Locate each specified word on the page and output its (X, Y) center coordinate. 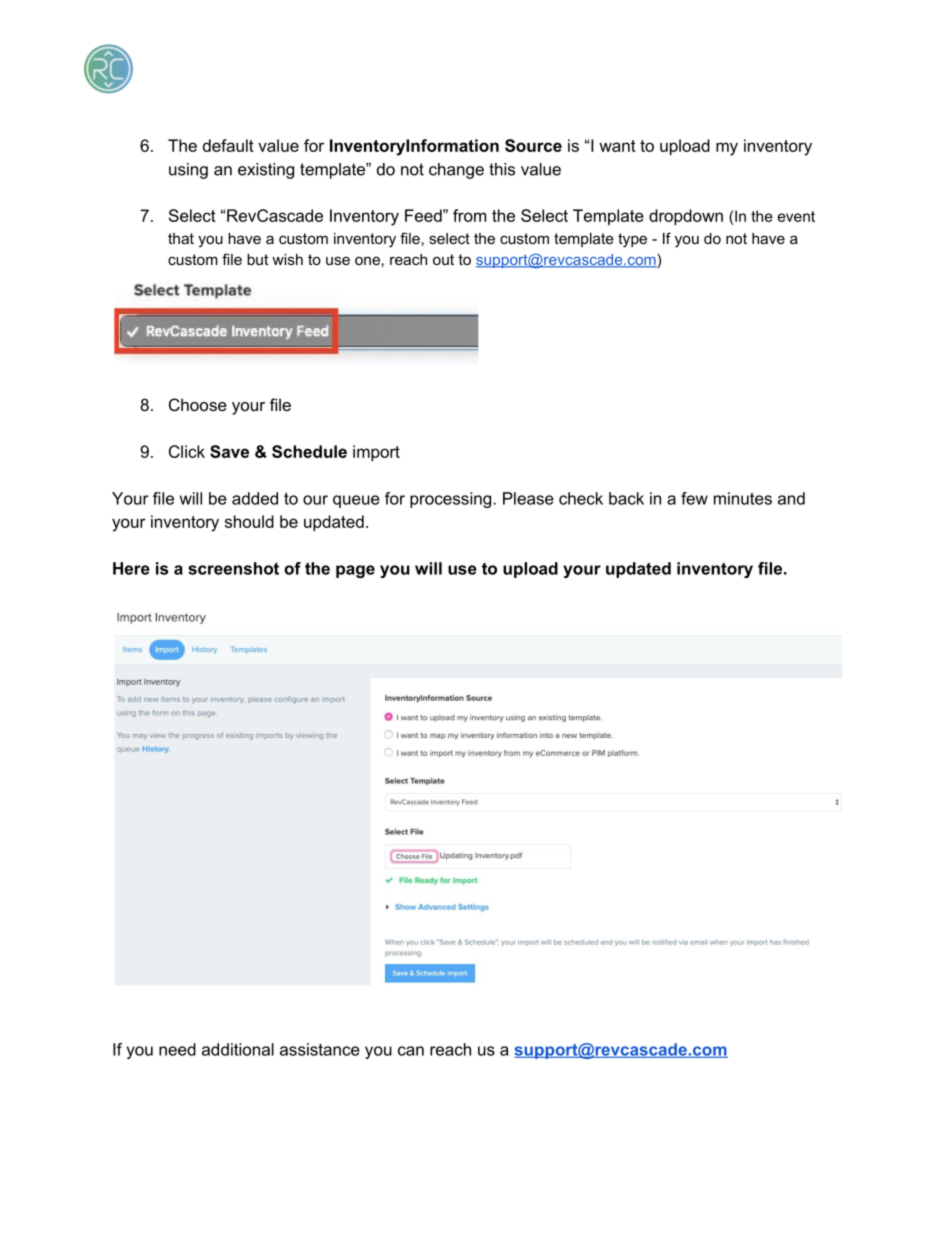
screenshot (233, 568)
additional (238, 1049)
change (456, 171)
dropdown (686, 217)
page (355, 571)
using (188, 171)
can (411, 1051)
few (694, 498)
